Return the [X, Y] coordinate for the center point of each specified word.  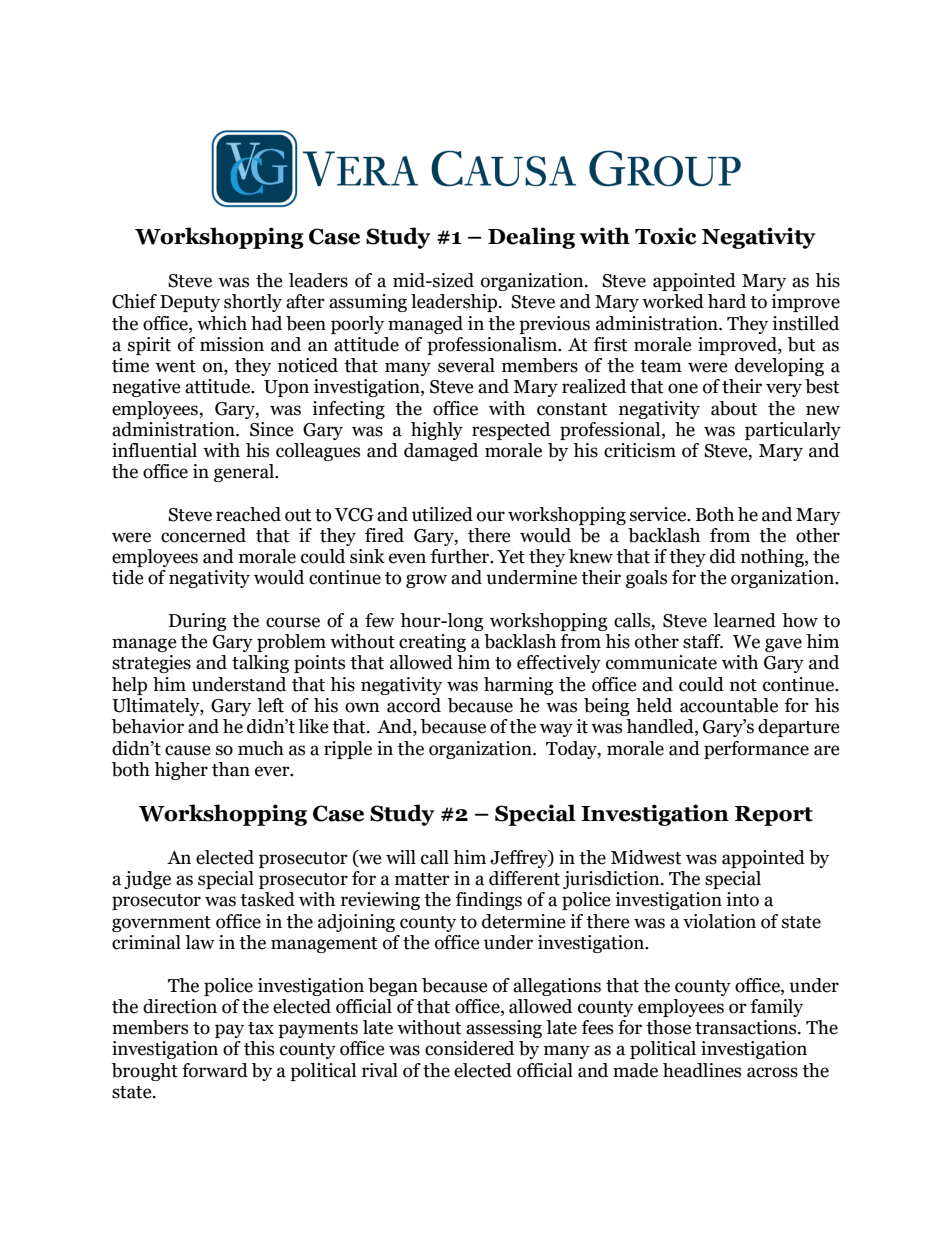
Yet [511, 557]
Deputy [190, 303]
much [261, 748]
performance [756, 750]
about [734, 408]
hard [727, 301]
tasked [267, 899]
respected [511, 431]
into [742, 899]
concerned [203, 535]
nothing [773, 558]
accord [414, 705]
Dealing [531, 238]
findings [489, 901]
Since [272, 429]
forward [215, 1070]
